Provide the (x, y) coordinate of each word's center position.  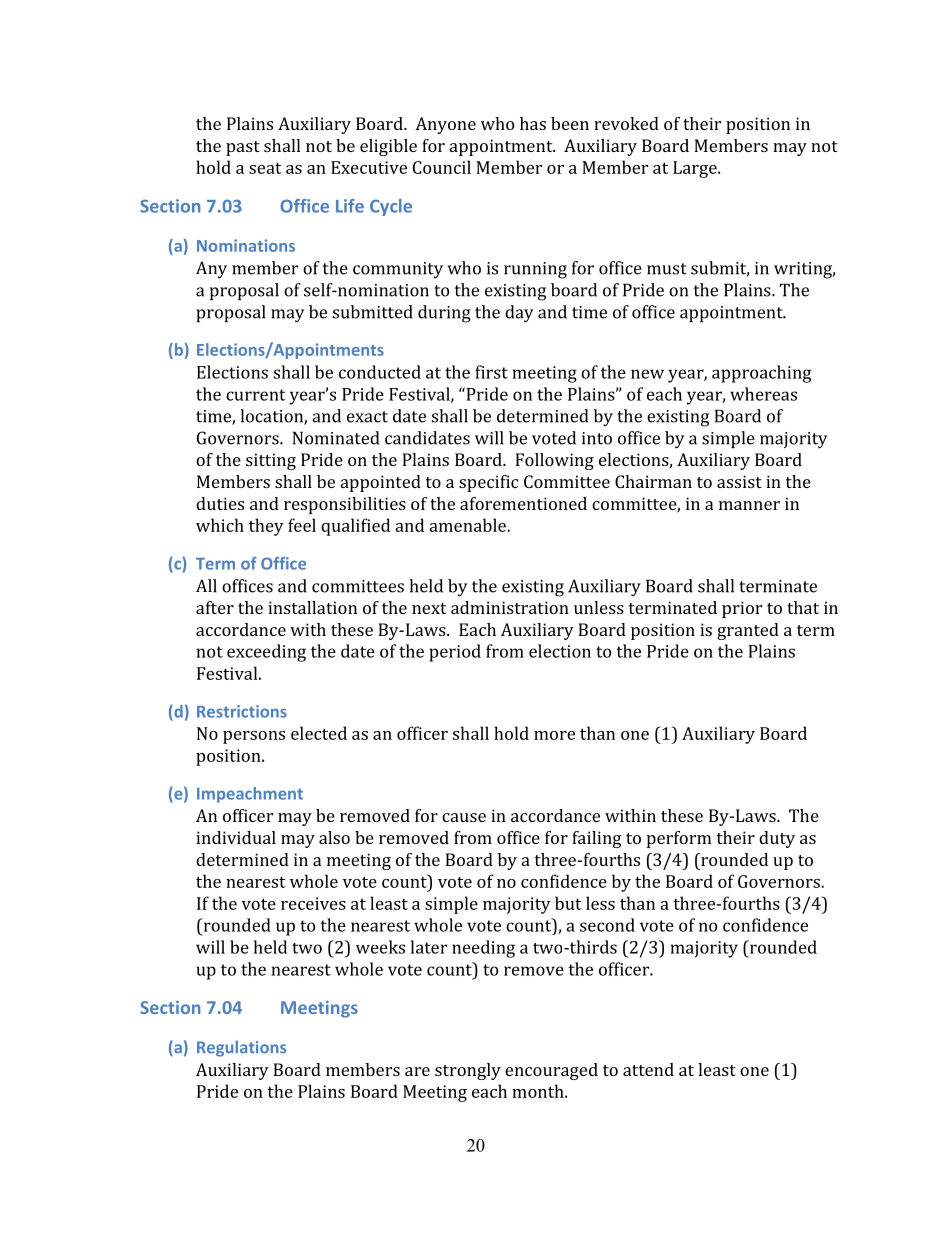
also (334, 837)
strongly (468, 1071)
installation (312, 607)
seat (265, 168)
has (533, 123)
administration (510, 607)
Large (696, 169)
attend (648, 1069)
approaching (762, 374)
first (491, 372)
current (256, 395)
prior (742, 609)
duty (777, 839)
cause (464, 817)
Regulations (241, 1048)
